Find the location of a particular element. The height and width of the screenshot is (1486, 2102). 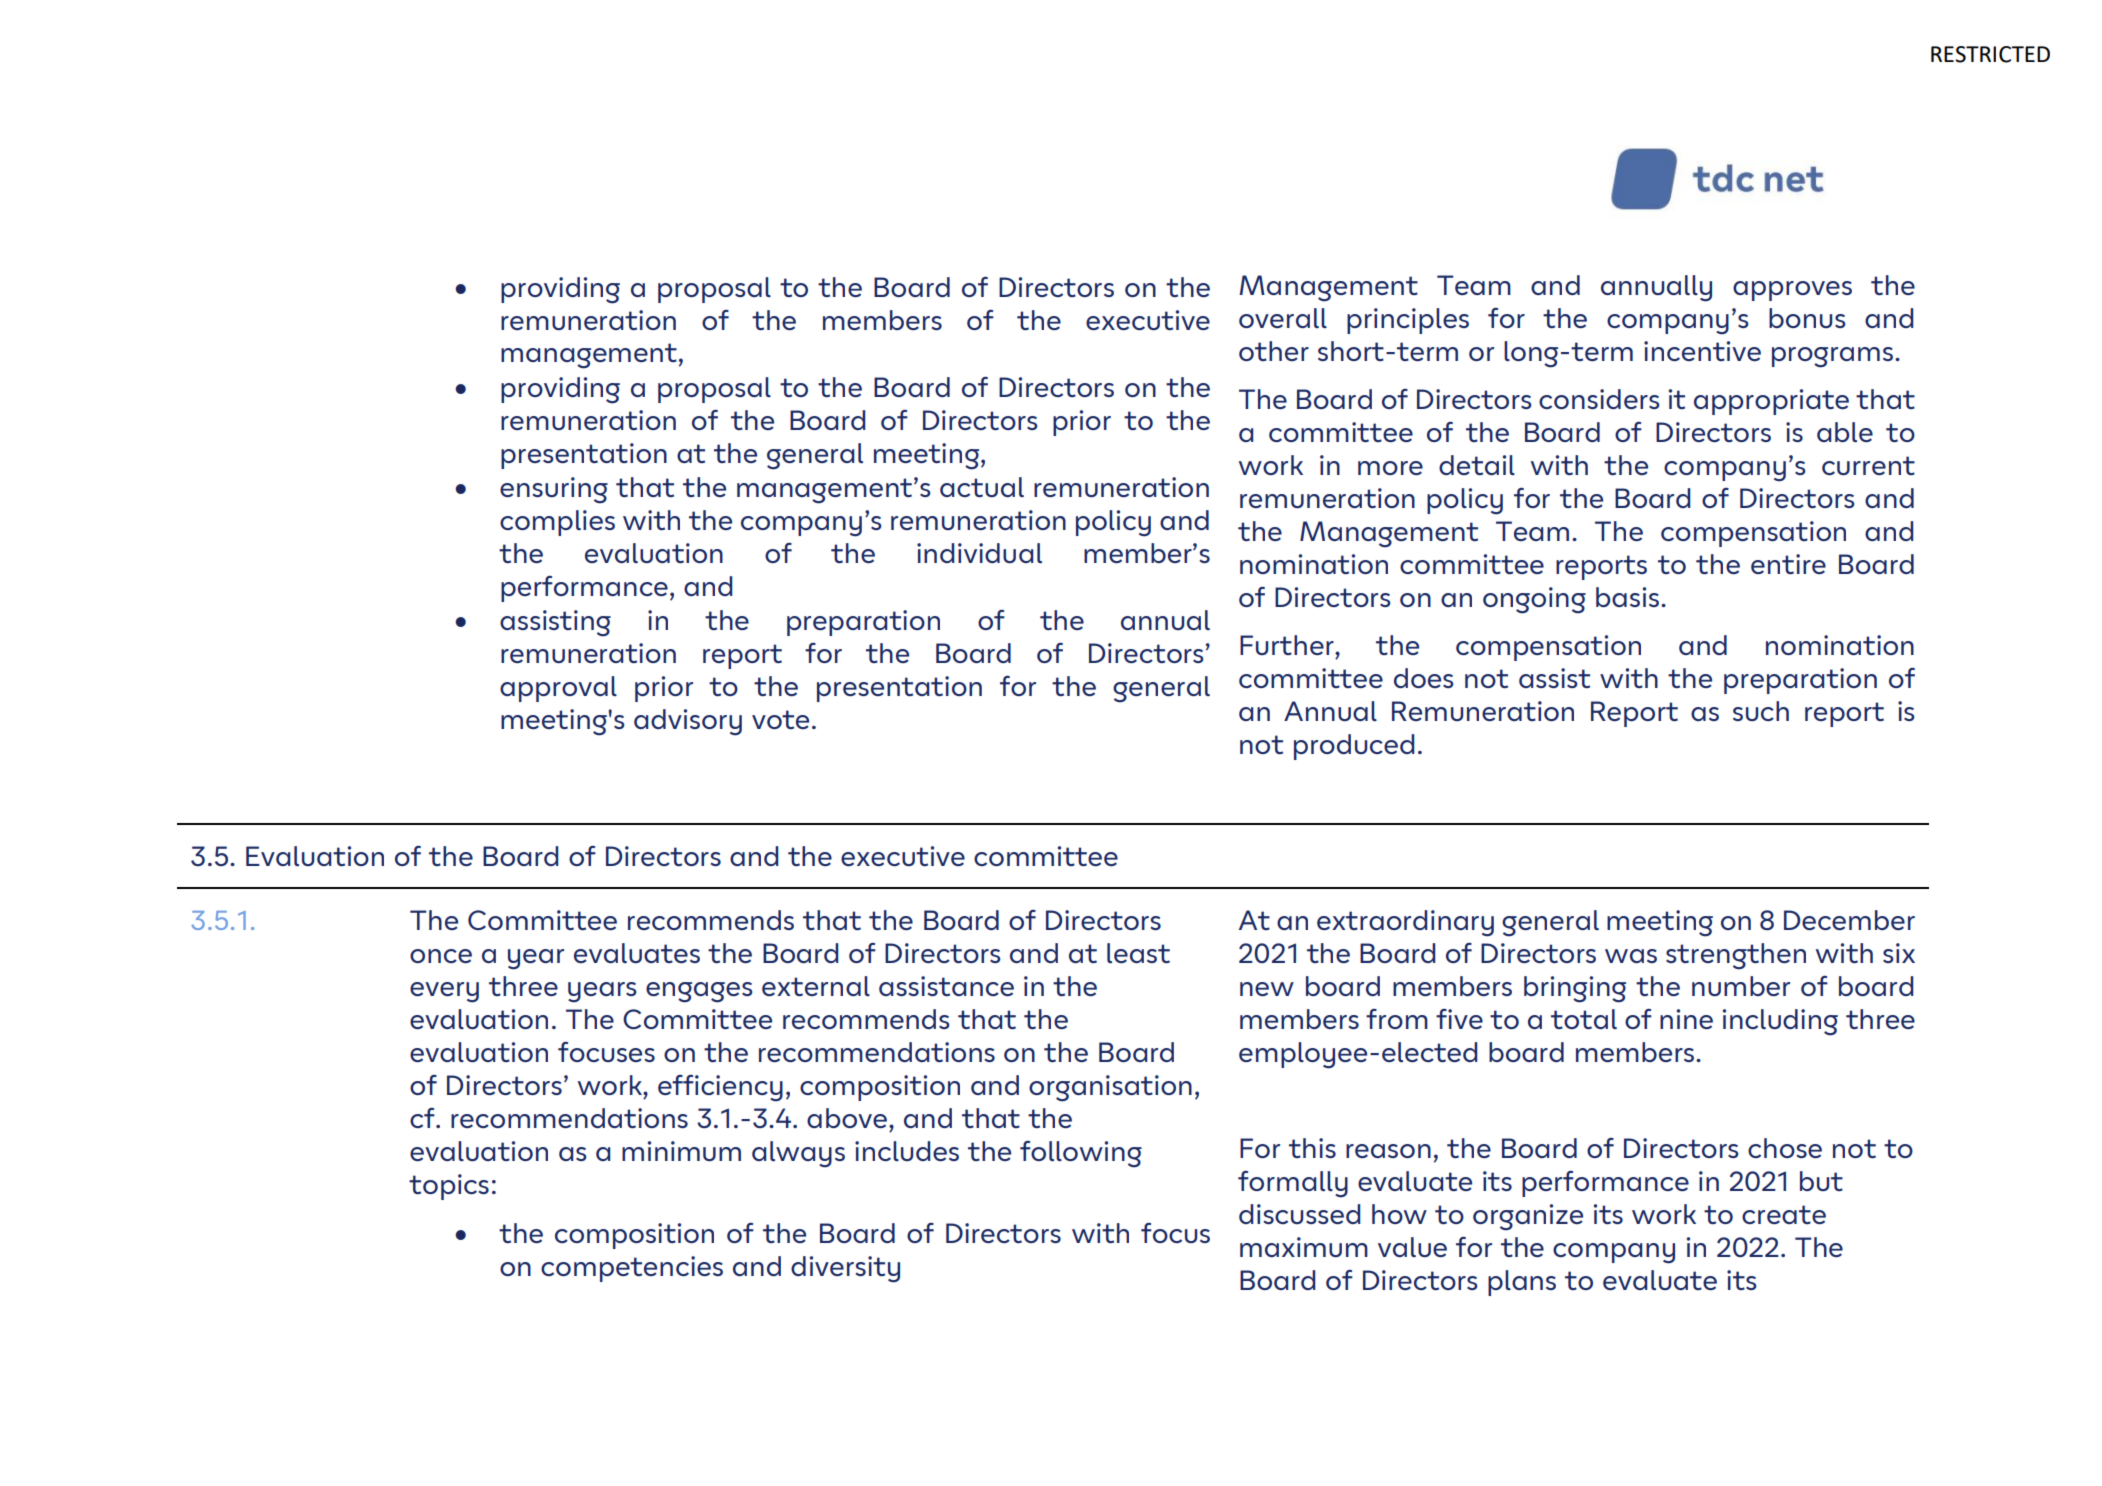

Further is located at coordinates (1288, 645).
